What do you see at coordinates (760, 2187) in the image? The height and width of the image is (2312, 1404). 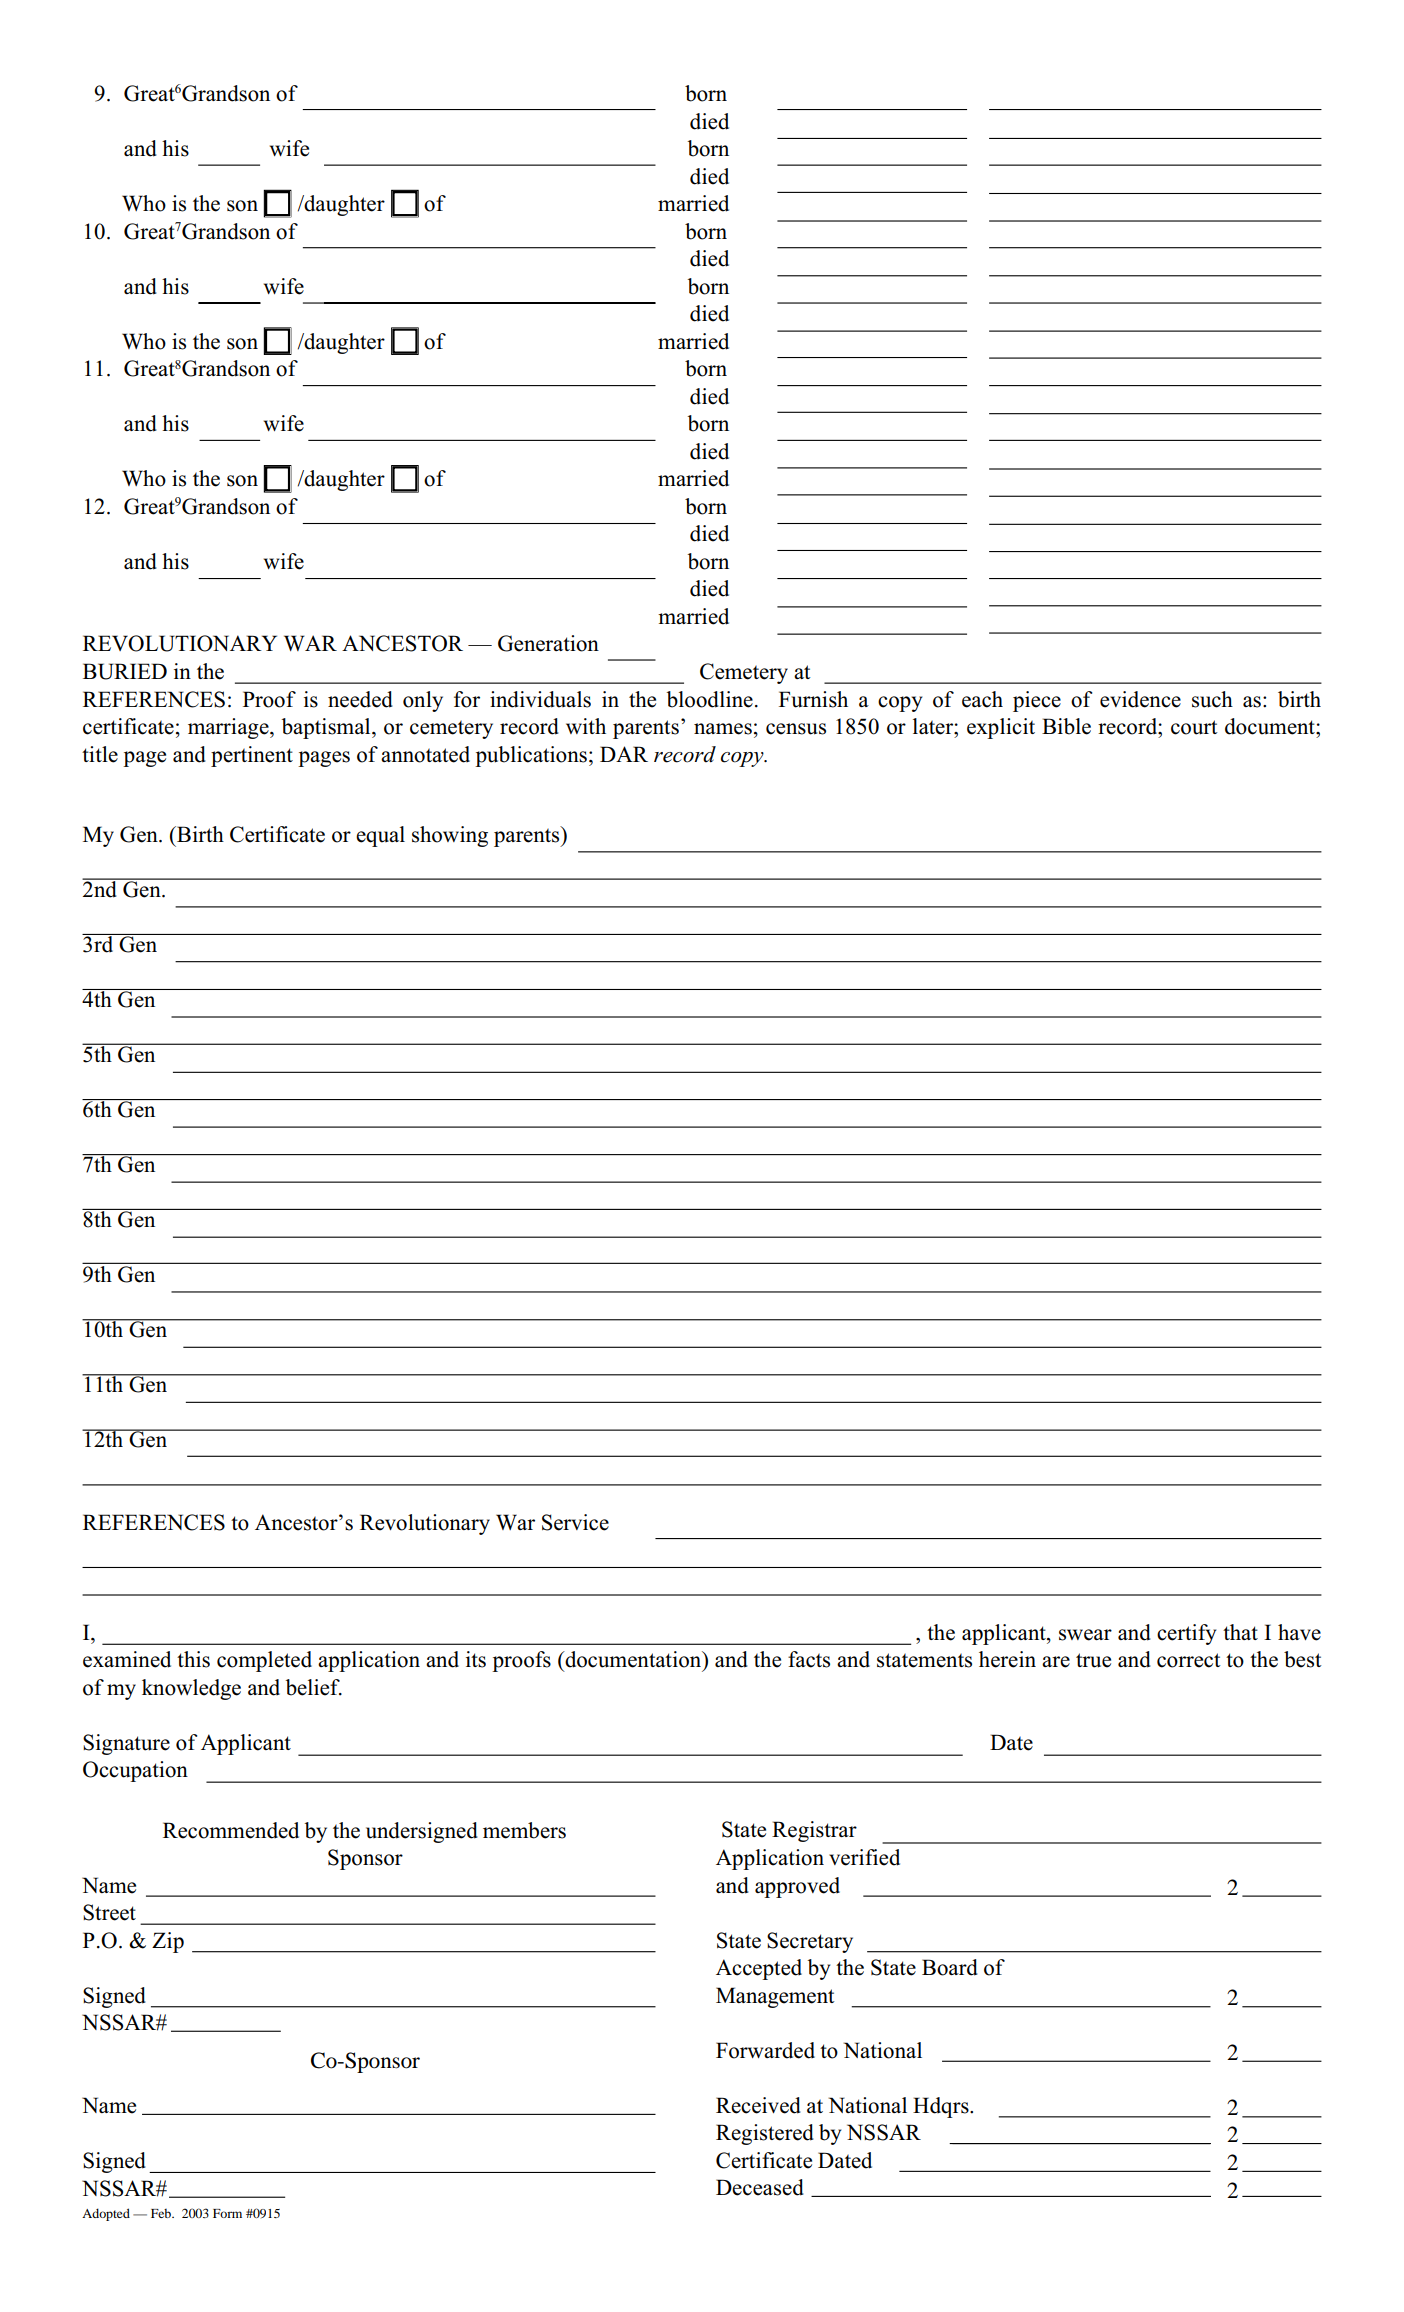 I see `Deceased` at bounding box center [760, 2187].
